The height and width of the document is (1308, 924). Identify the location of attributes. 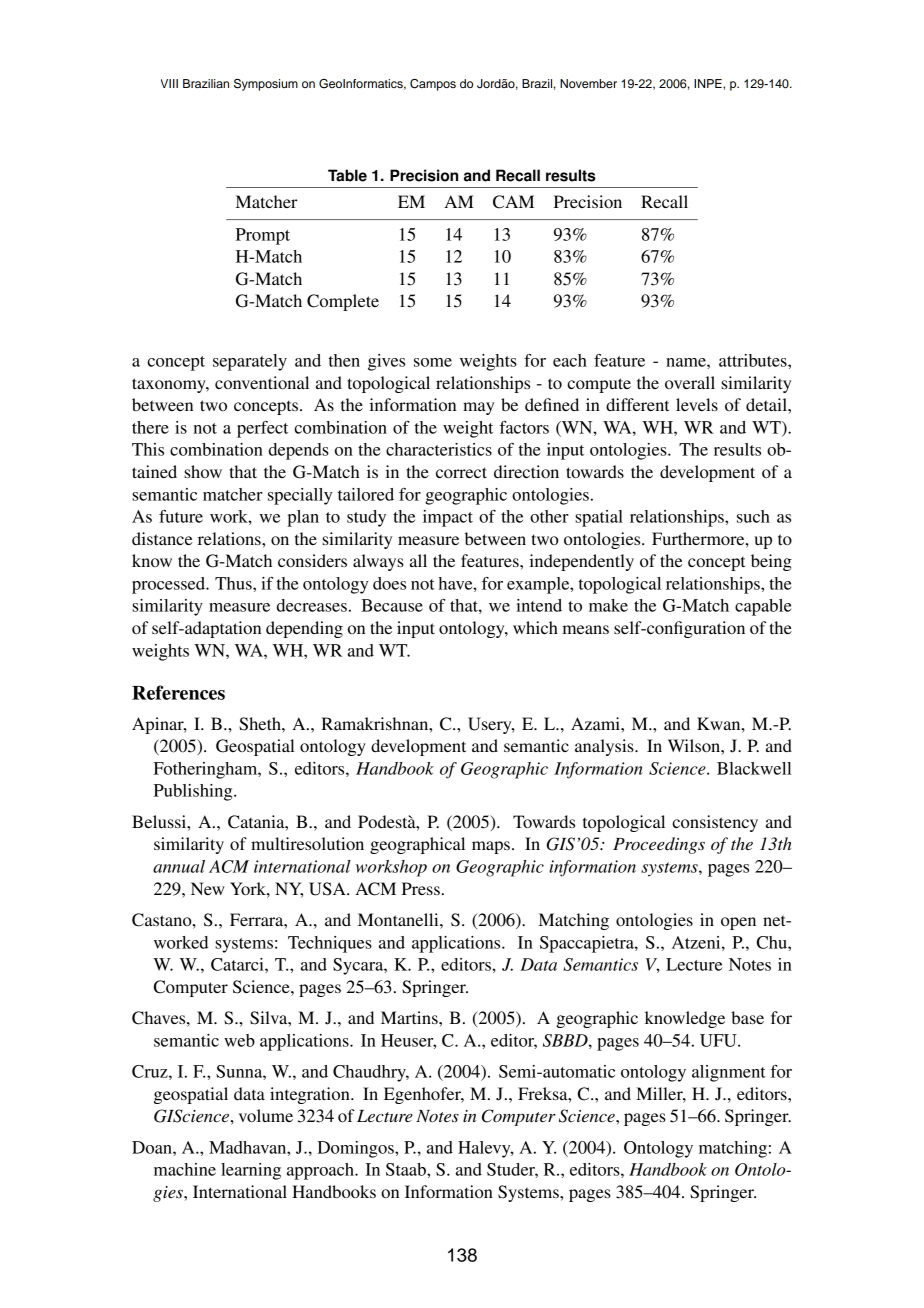
(754, 360).
